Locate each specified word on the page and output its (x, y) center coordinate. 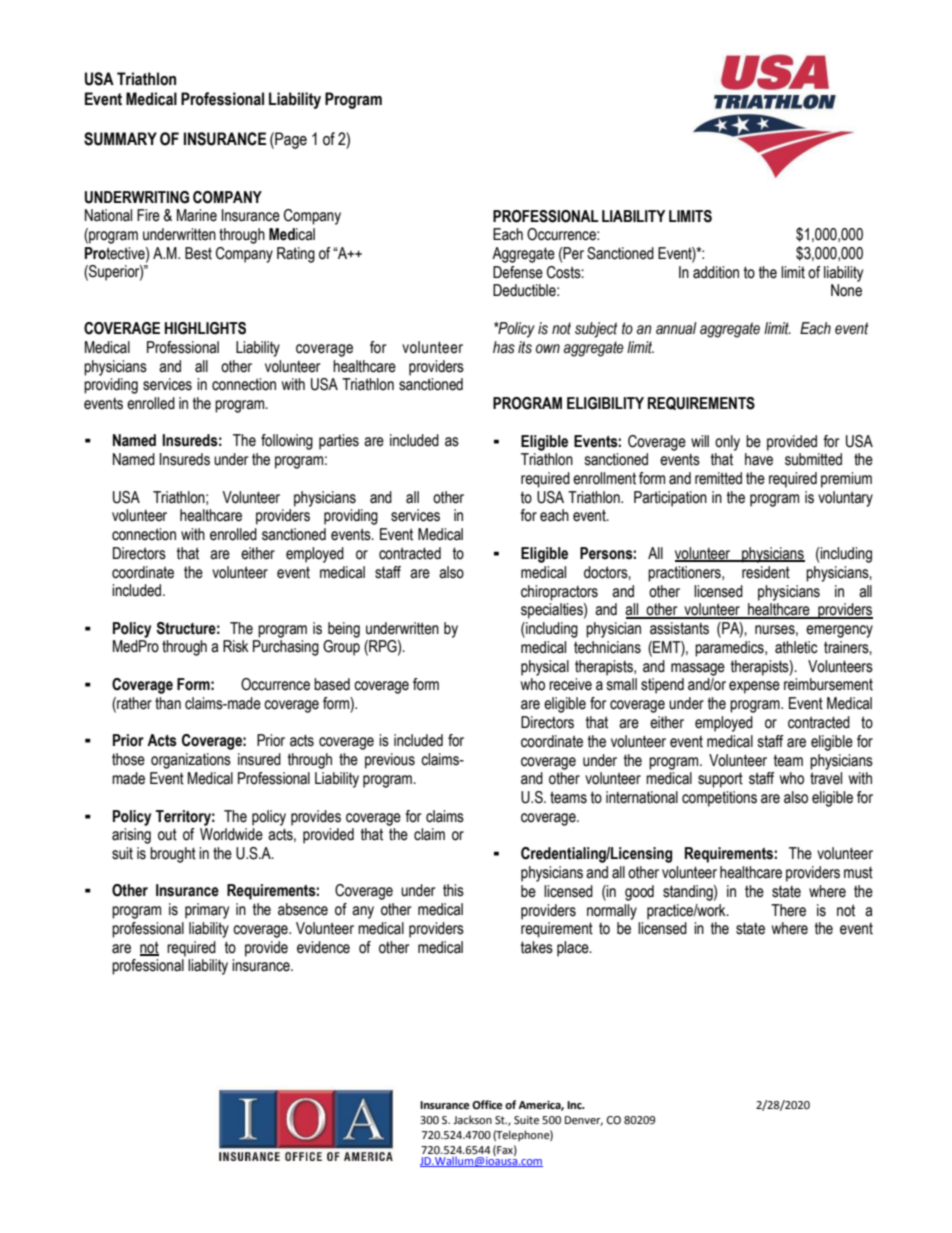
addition (716, 272)
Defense (518, 272)
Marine (197, 215)
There (788, 910)
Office (487, 1105)
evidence (323, 947)
